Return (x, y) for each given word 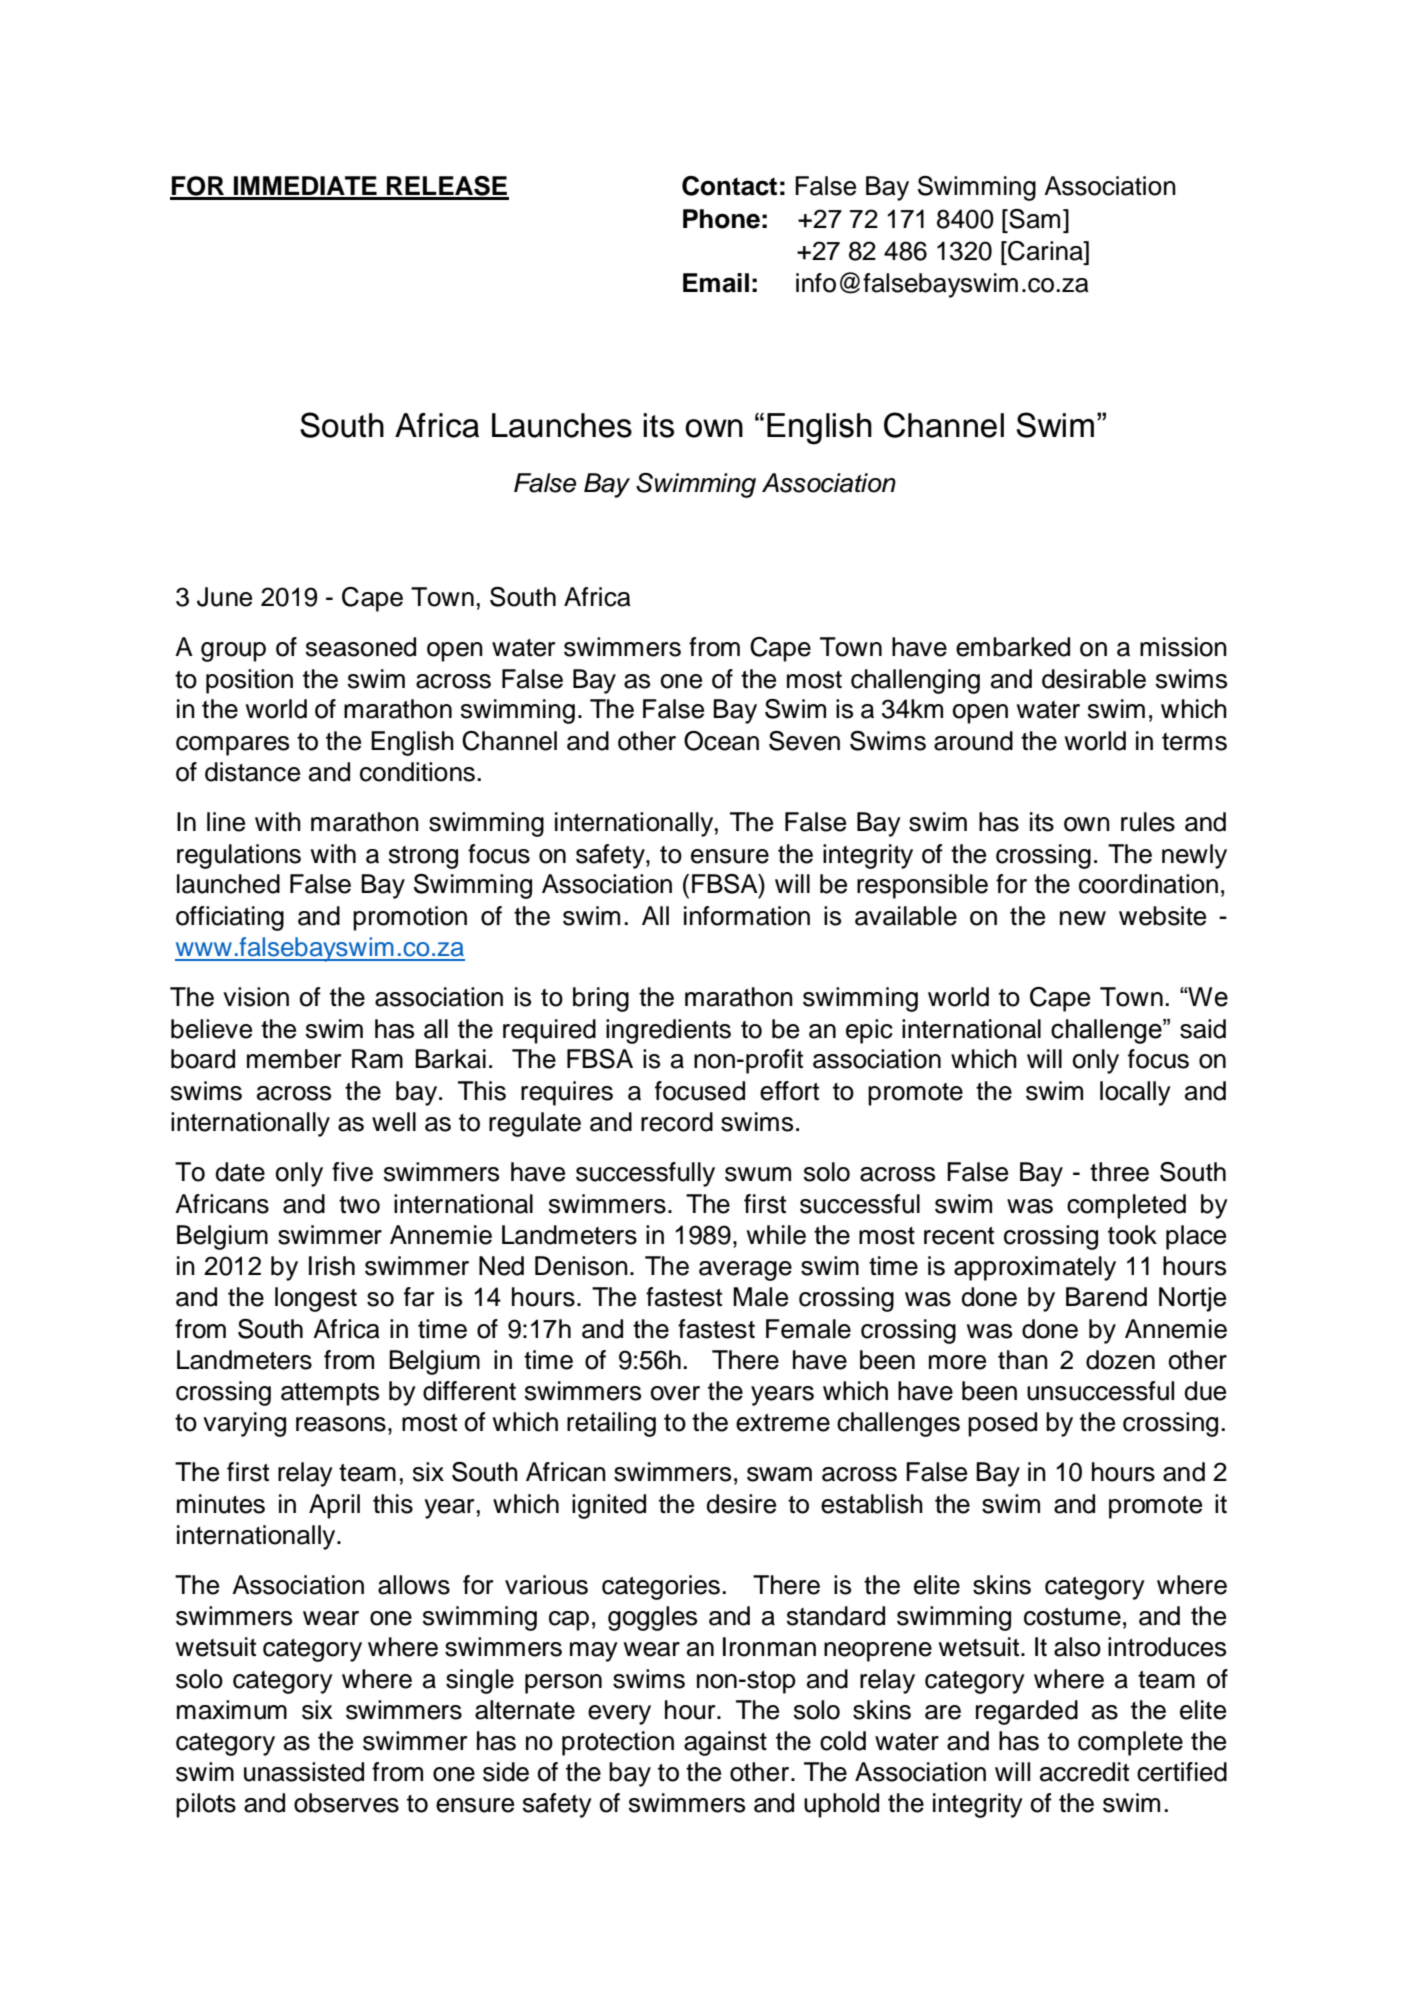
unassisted (304, 1772)
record (677, 1122)
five (352, 1172)
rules (1148, 822)
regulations (239, 856)
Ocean (721, 741)
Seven (804, 741)
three (1119, 1172)
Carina (1045, 251)
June (224, 597)
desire (741, 1504)
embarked (1013, 647)
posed (1002, 1424)
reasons (341, 1424)
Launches (562, 425)
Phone (721, 219)
